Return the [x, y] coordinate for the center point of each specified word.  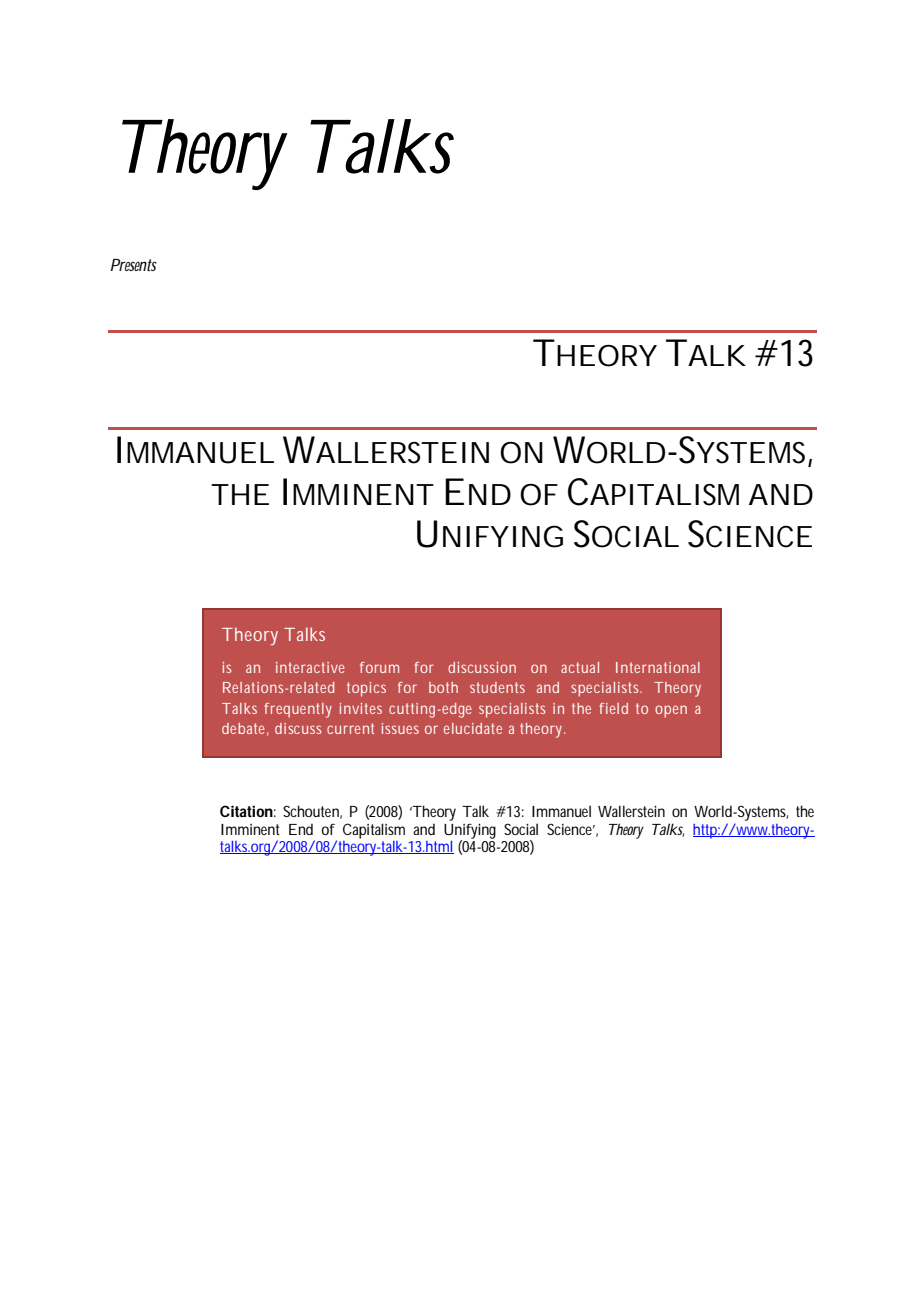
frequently [298, 710]
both [443, 687]
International [658, 667]
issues [400, 728]
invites [361, 708]
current [350, 728]
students [497, 687]
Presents [134, 264]
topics [366, 689]
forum [379, 667]
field [613, 708]
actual [580, 667]
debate [243, 728]
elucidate [473, 728]
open [671, 711]
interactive [310, 667]
